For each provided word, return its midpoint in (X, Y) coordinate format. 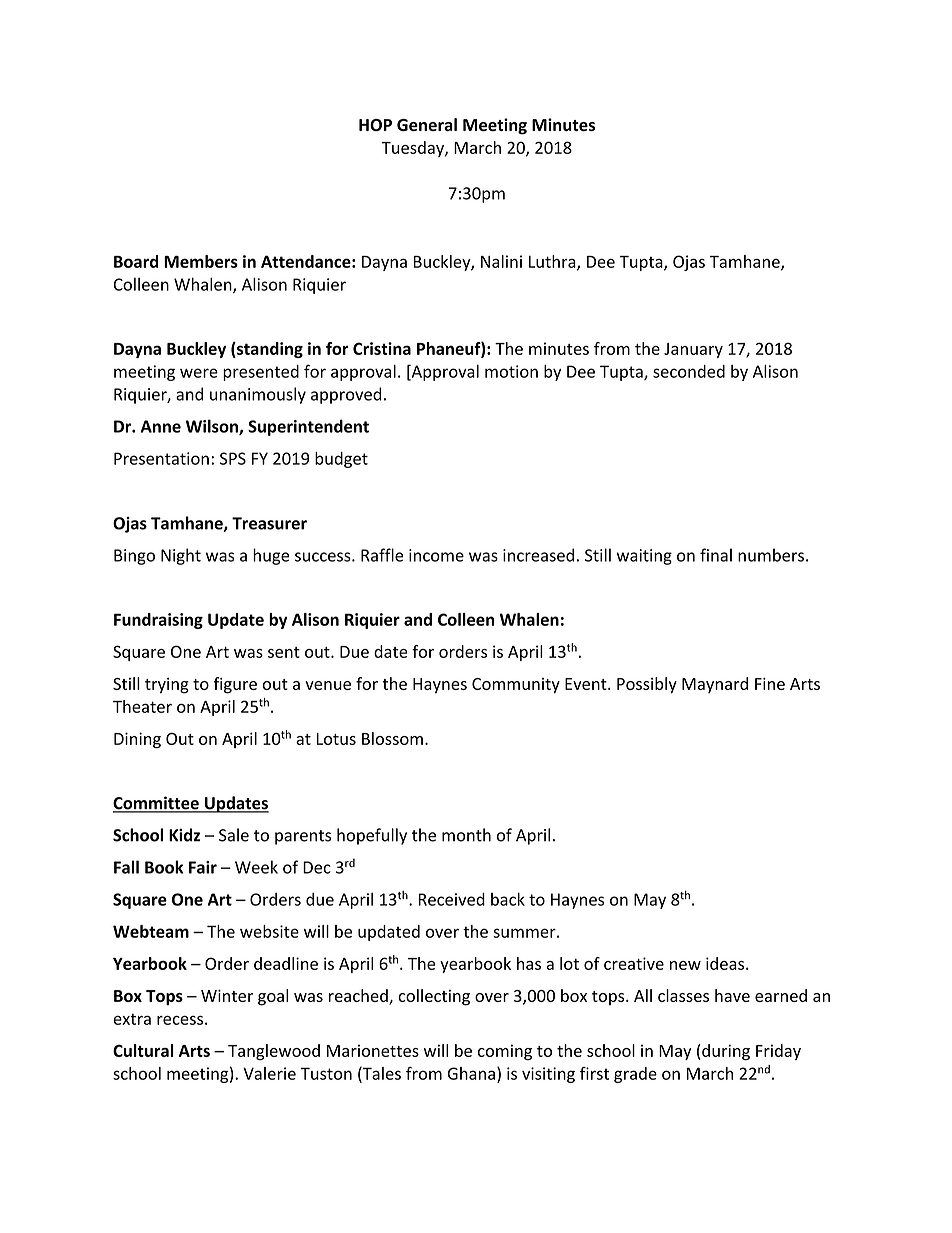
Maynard (715, 685)
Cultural (143, 1050)
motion (511, 371)
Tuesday (413, 149)
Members (201, 261)
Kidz (184, 835)
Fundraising (158, 621)
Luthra (553, 262)
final (716, 555)
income (436, 555)
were (199, 373)
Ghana (471, 1073)
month (466, 835)
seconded (689, 371)
